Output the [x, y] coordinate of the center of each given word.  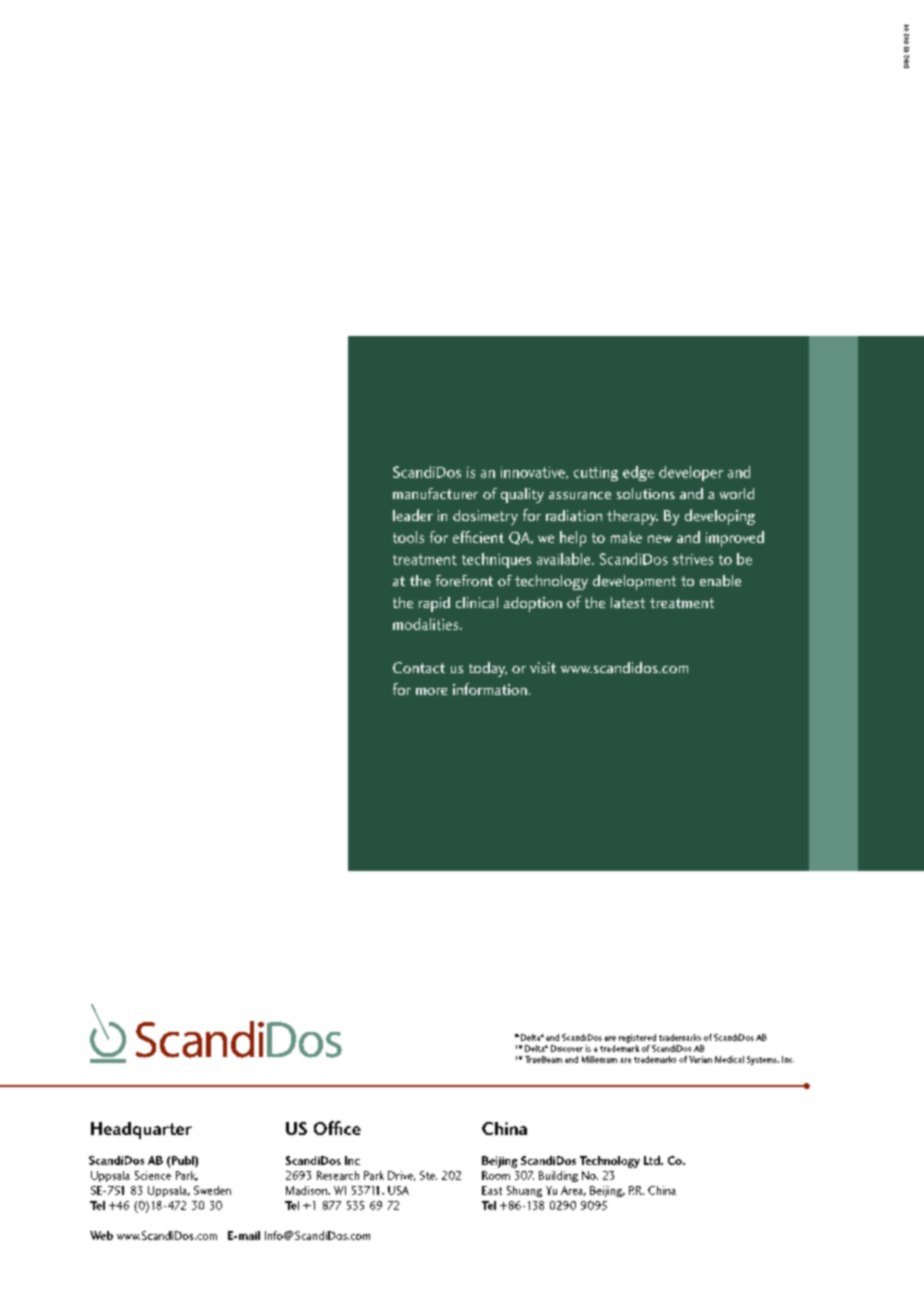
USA [398, 1190]
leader [413, 515]
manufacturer [435, 493]
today [488, 669]
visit [543, 667]
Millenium [599, 1059]
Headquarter [141, 1130]
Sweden [212, 1190]
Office [337, 1128]
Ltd [653, 1160]
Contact [419, 667]
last [665, 503]
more [431, 691]
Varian [700, 1059]
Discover [567, 1048]
